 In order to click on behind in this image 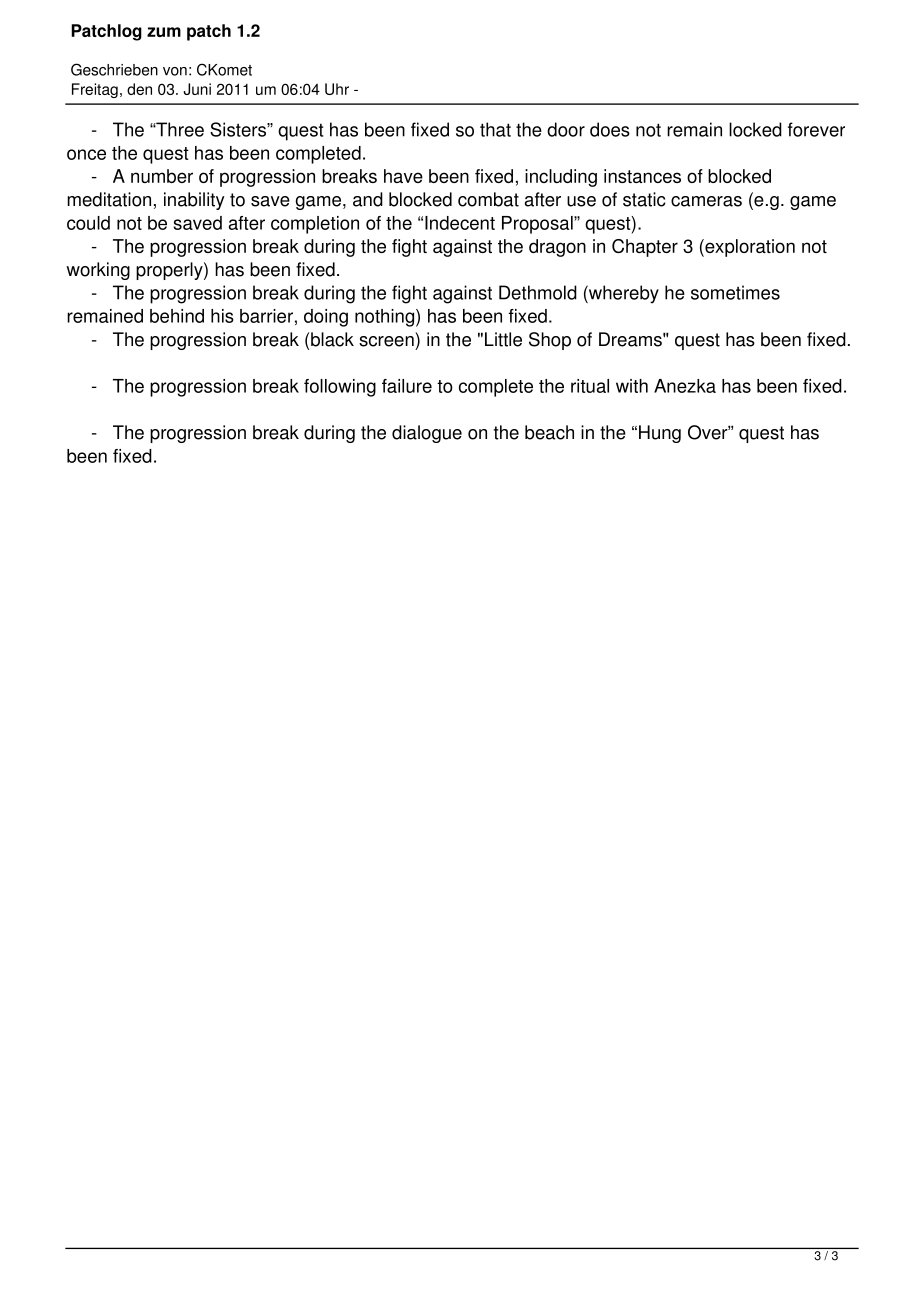, I will do `click(177, 316)`.
